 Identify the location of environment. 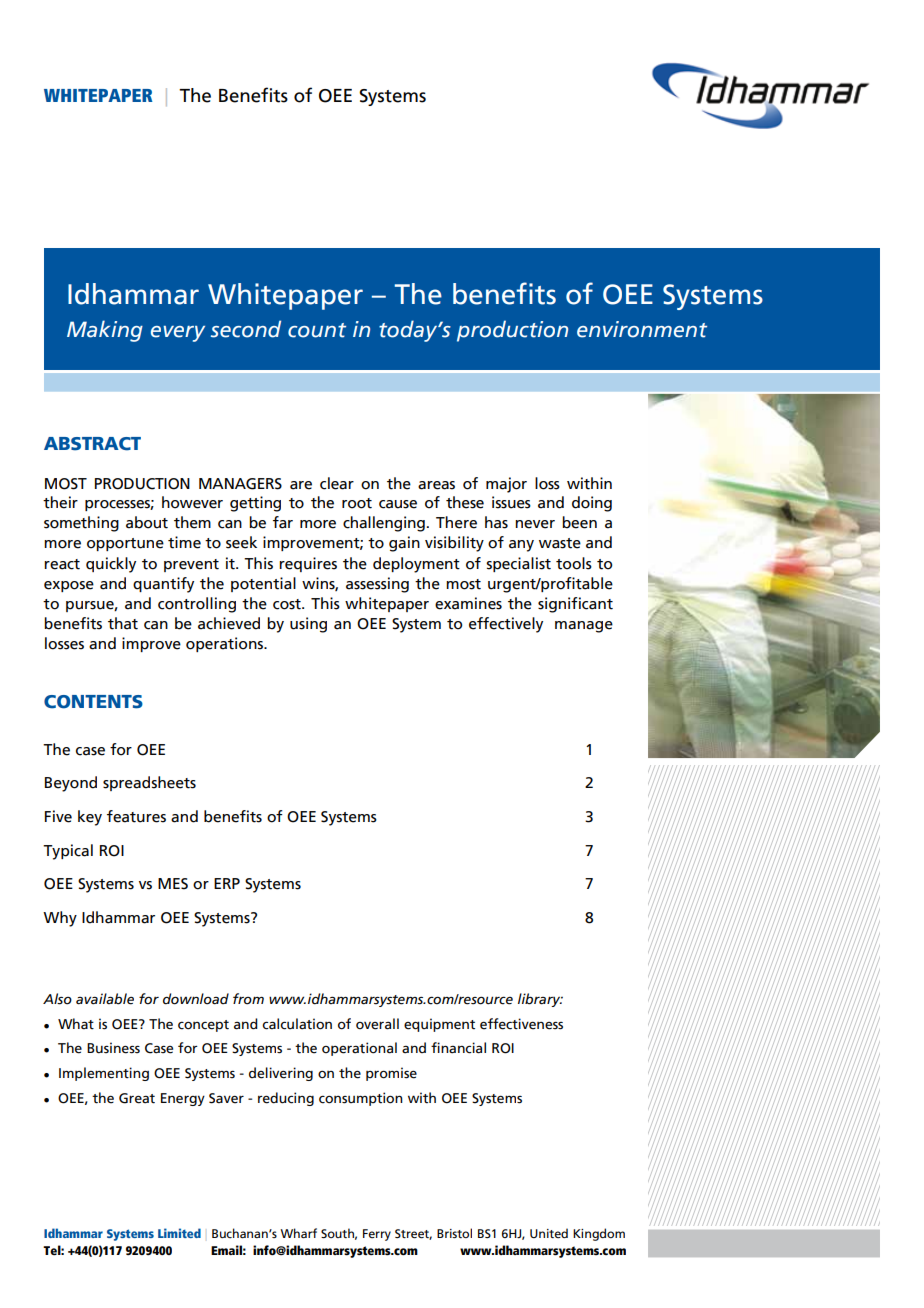
(642, 329).
